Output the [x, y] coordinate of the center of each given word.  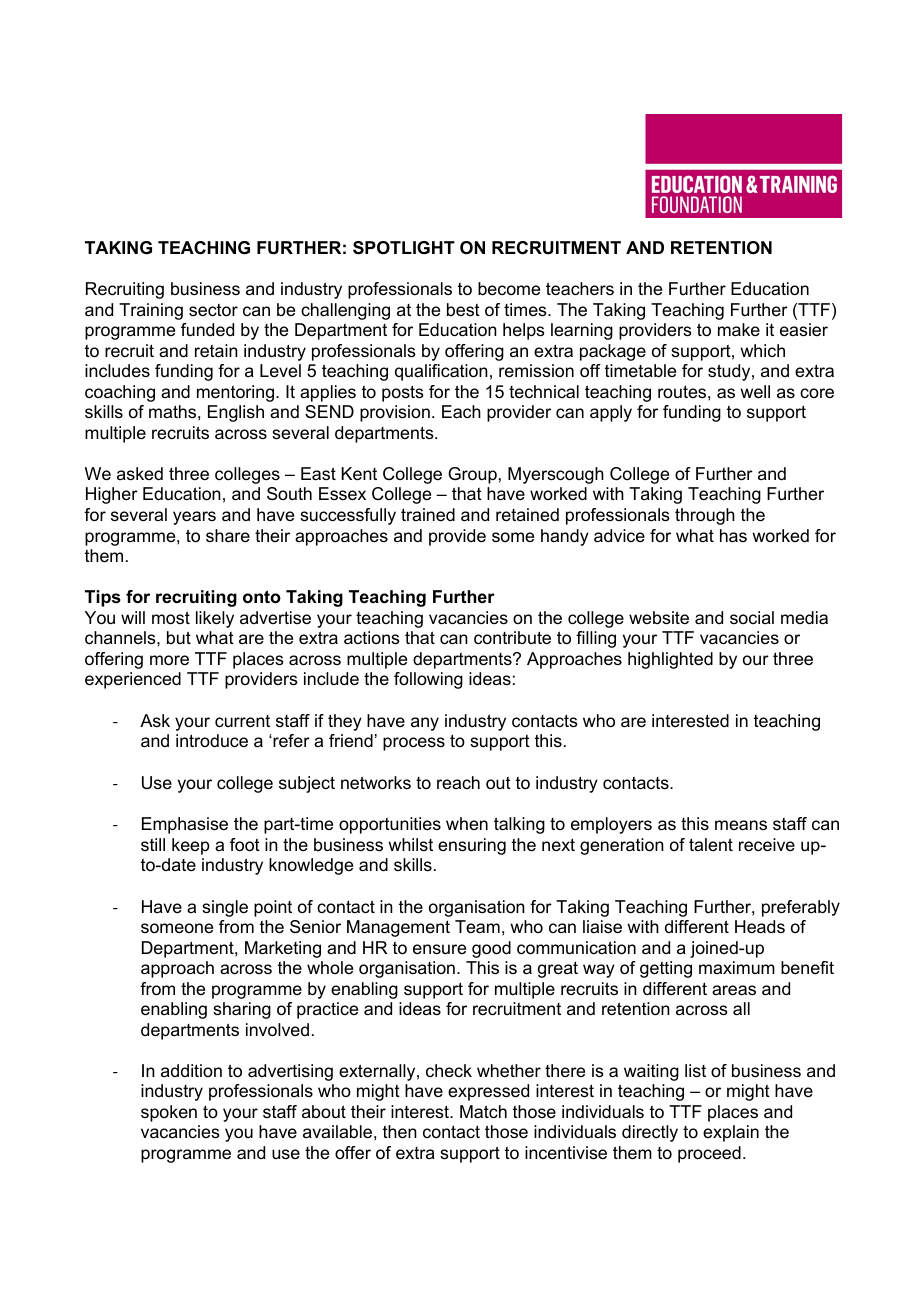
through [705, 516]
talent [711, 844]
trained [428, 514]
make [739, 330]
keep [191, 846]
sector [213, 310]
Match [483, 1112]
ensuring [472, 846]
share [228, 536]
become [509, 288]
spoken [169, 1113]
